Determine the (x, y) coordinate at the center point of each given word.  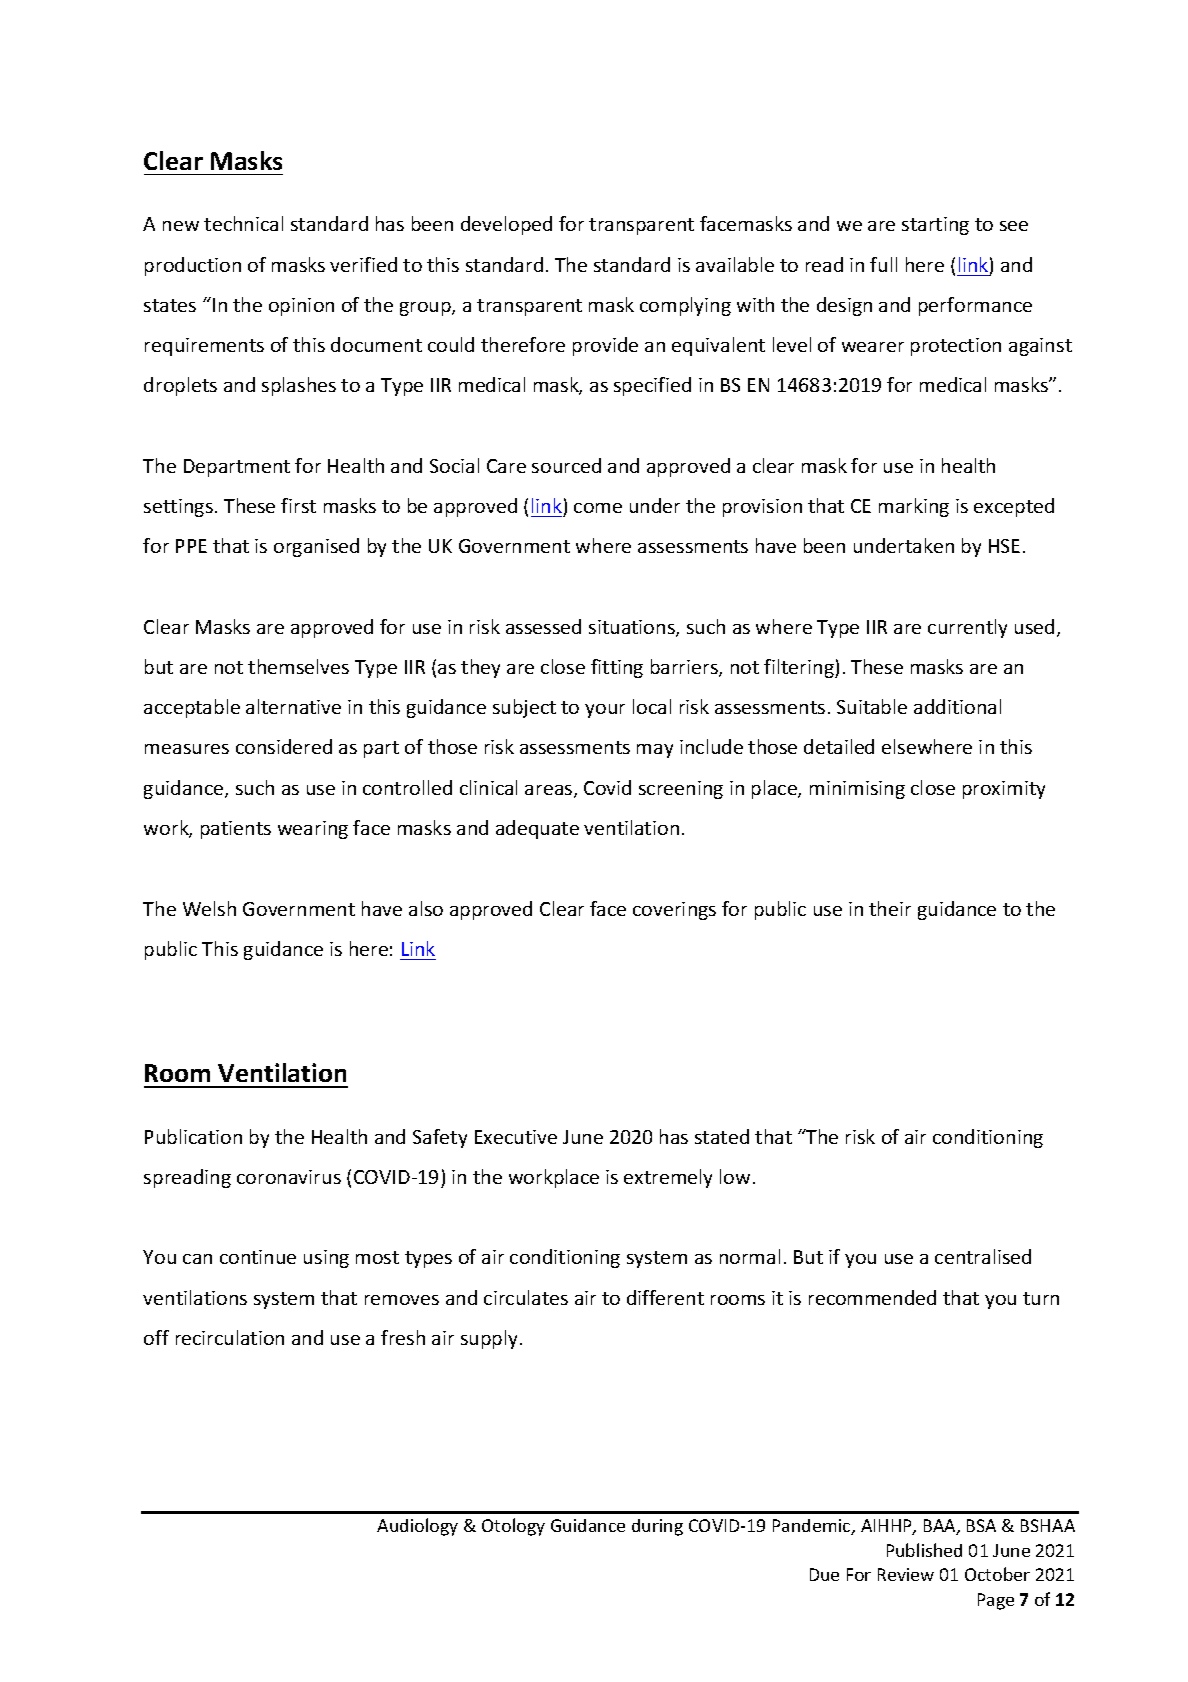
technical (243, 223)
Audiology (417, 1527)
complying (685, 306)
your (605, 711)
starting (935, 226)
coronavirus (289, 1177)
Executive (516, 1137)
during (657, 1527)
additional (957, 706)
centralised (983, 1256)
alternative (293, 706)
